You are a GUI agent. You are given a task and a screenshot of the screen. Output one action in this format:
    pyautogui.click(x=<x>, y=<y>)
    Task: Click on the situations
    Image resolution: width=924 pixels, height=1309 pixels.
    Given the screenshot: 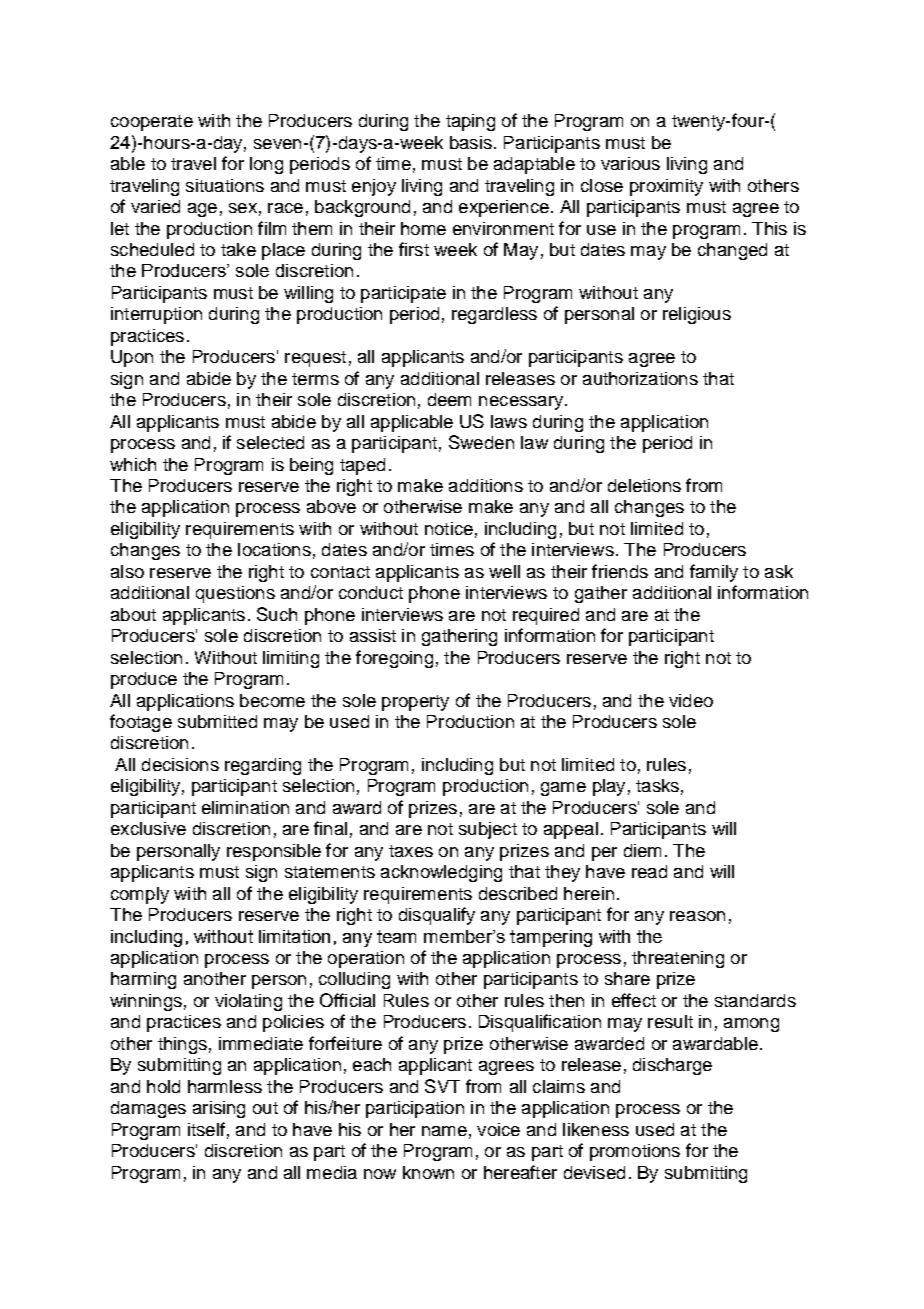 What is the action you would take?
    pyautogui.click(x=225, y=185)
